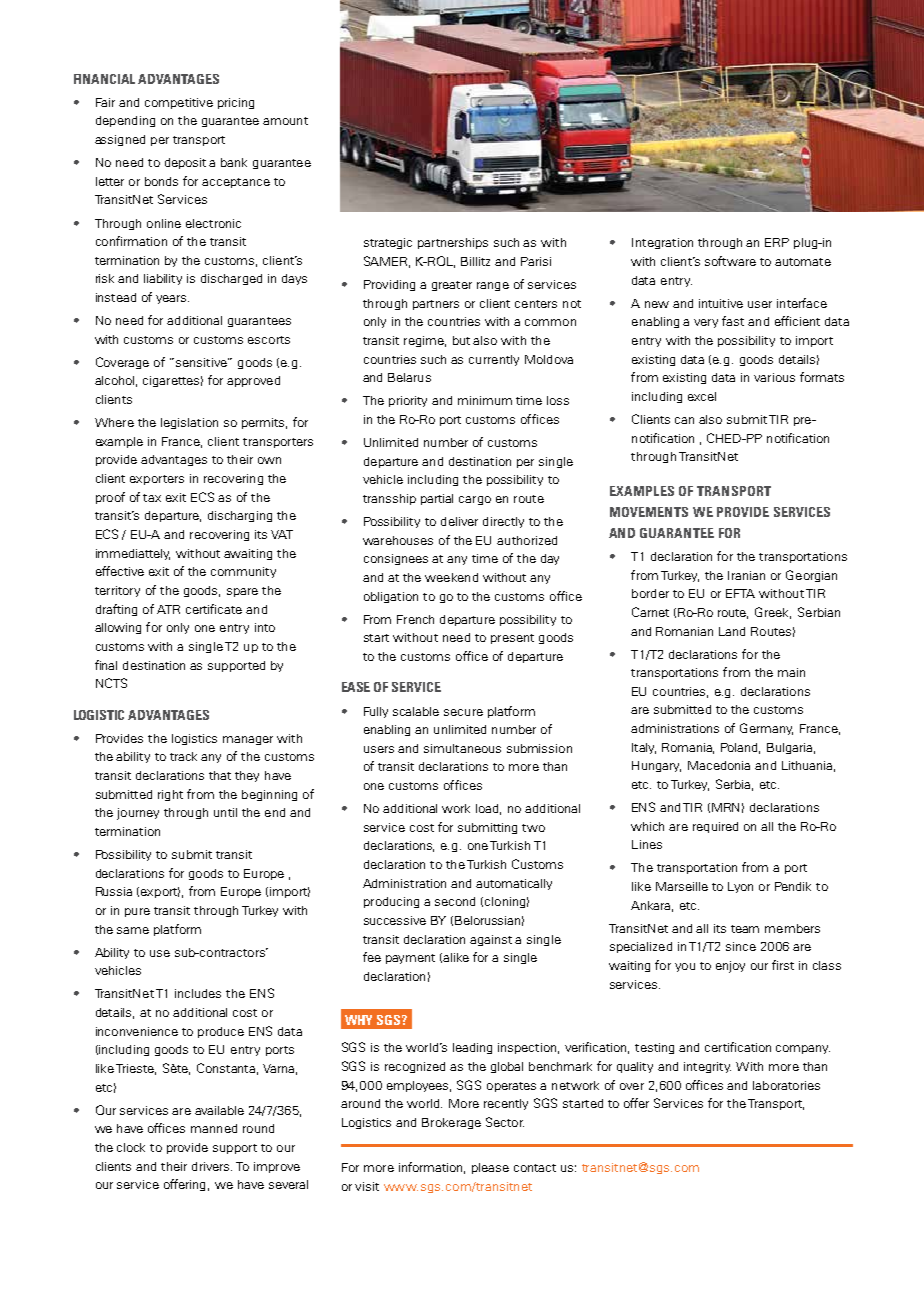  What do you see at coordinates (455, 901) in the page?
I see `second` at bounding box center [455, 901].
